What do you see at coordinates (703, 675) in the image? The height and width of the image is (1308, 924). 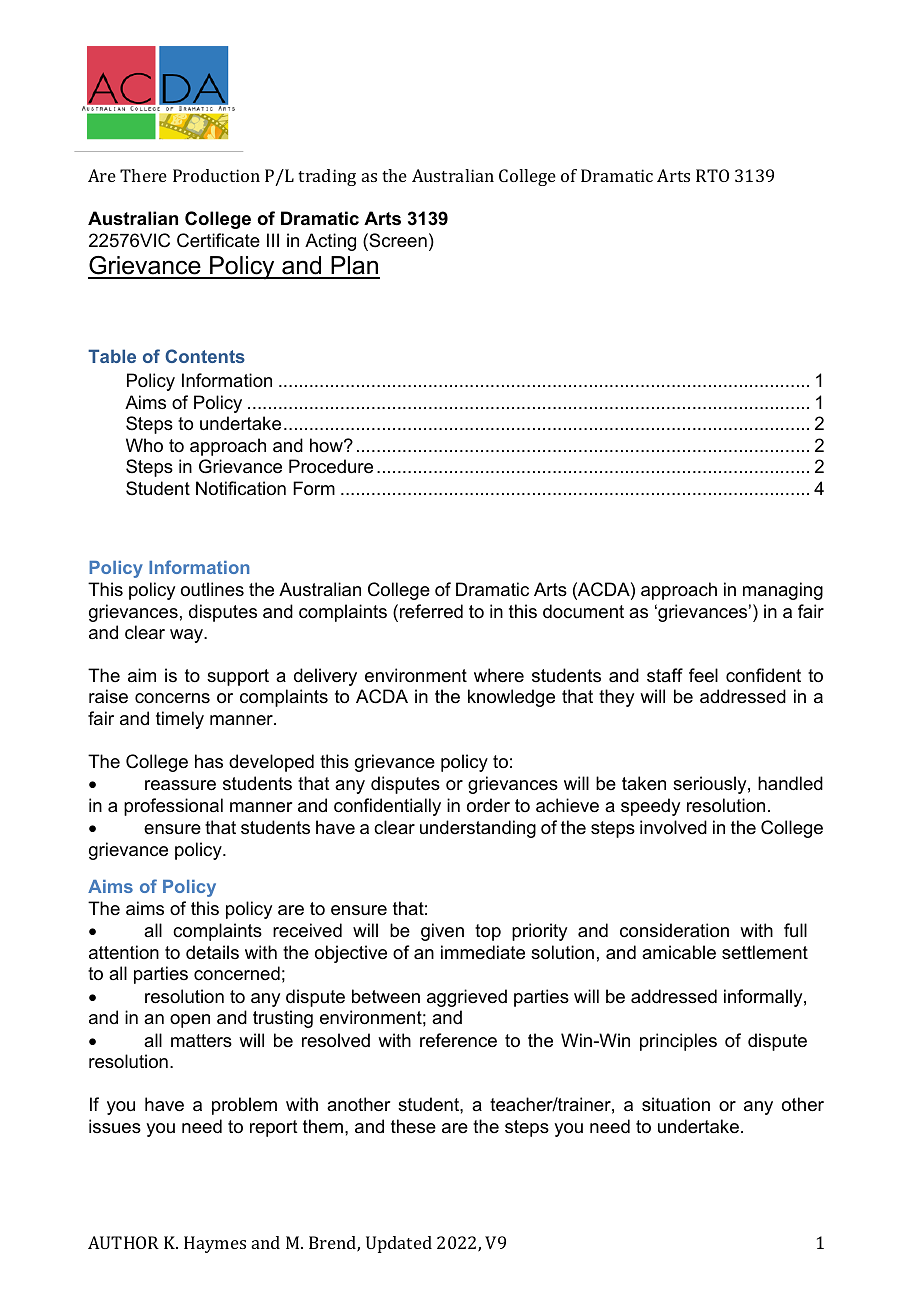 I see `feel` at bounding box center [703, 675].
